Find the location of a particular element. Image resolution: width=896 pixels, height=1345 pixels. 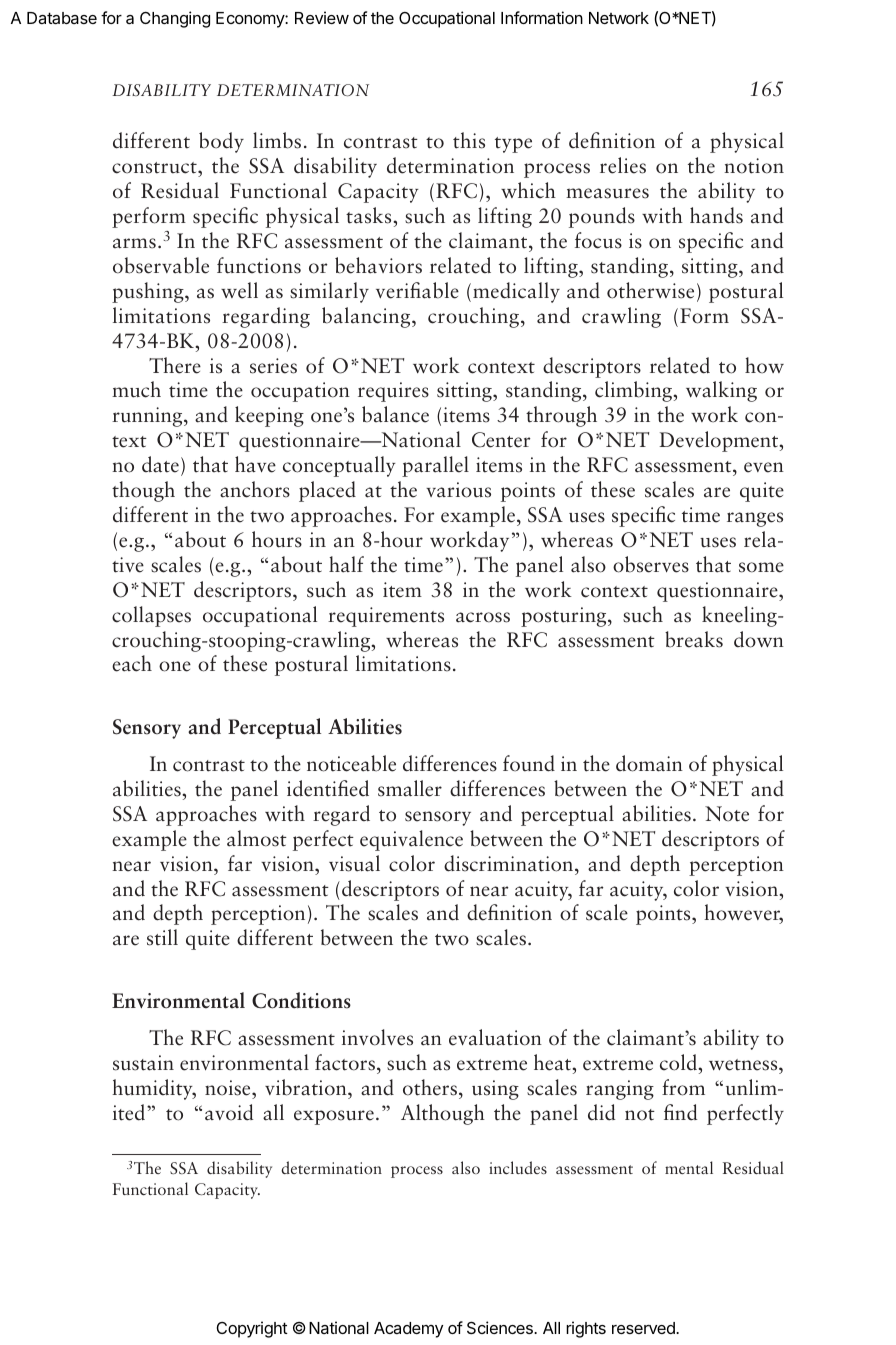

Academy is located at coordinates (408, 1330).
